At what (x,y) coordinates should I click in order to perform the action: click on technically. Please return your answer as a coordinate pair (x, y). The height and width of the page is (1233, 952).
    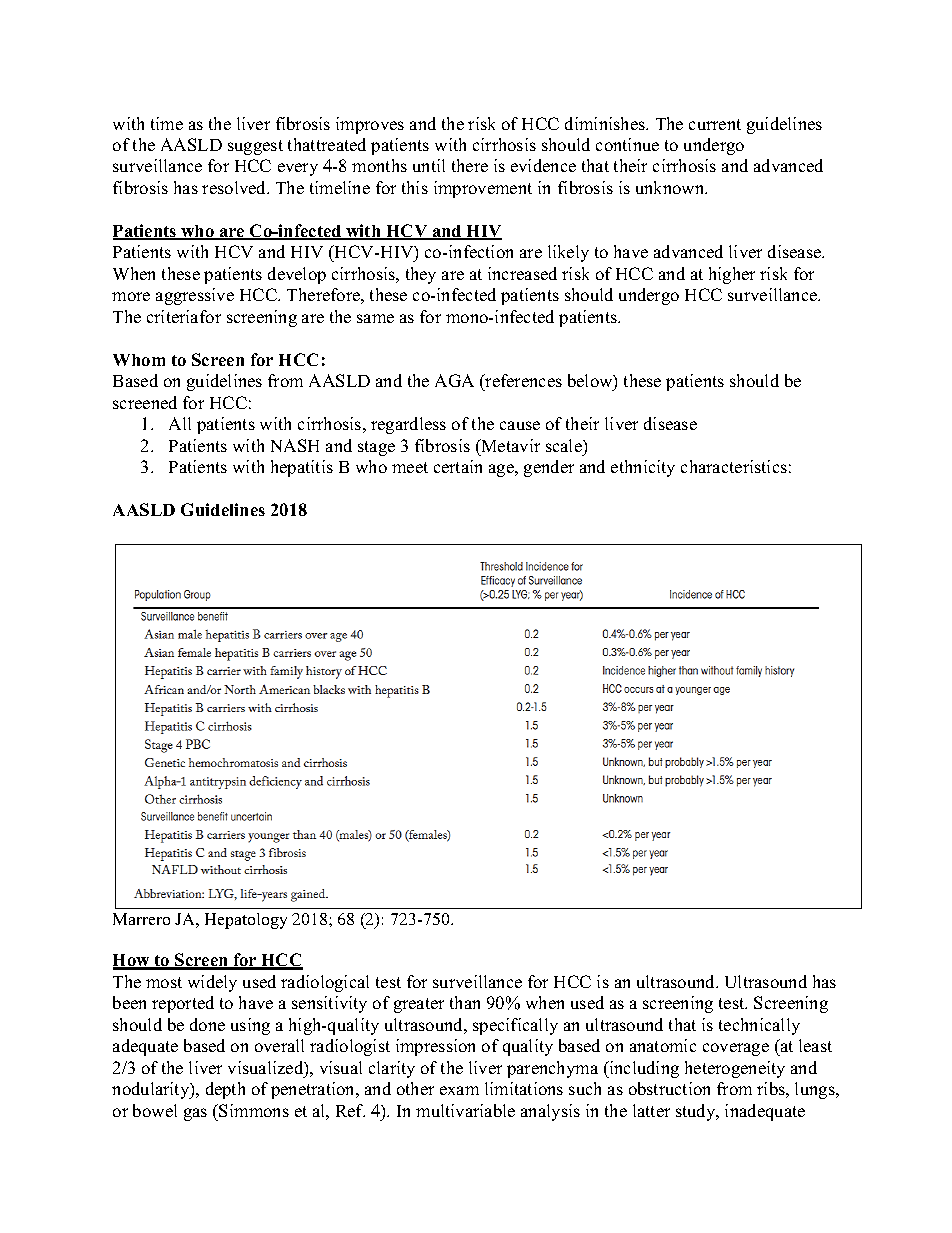
    Looking at the image, I should click on (759, 1026).
